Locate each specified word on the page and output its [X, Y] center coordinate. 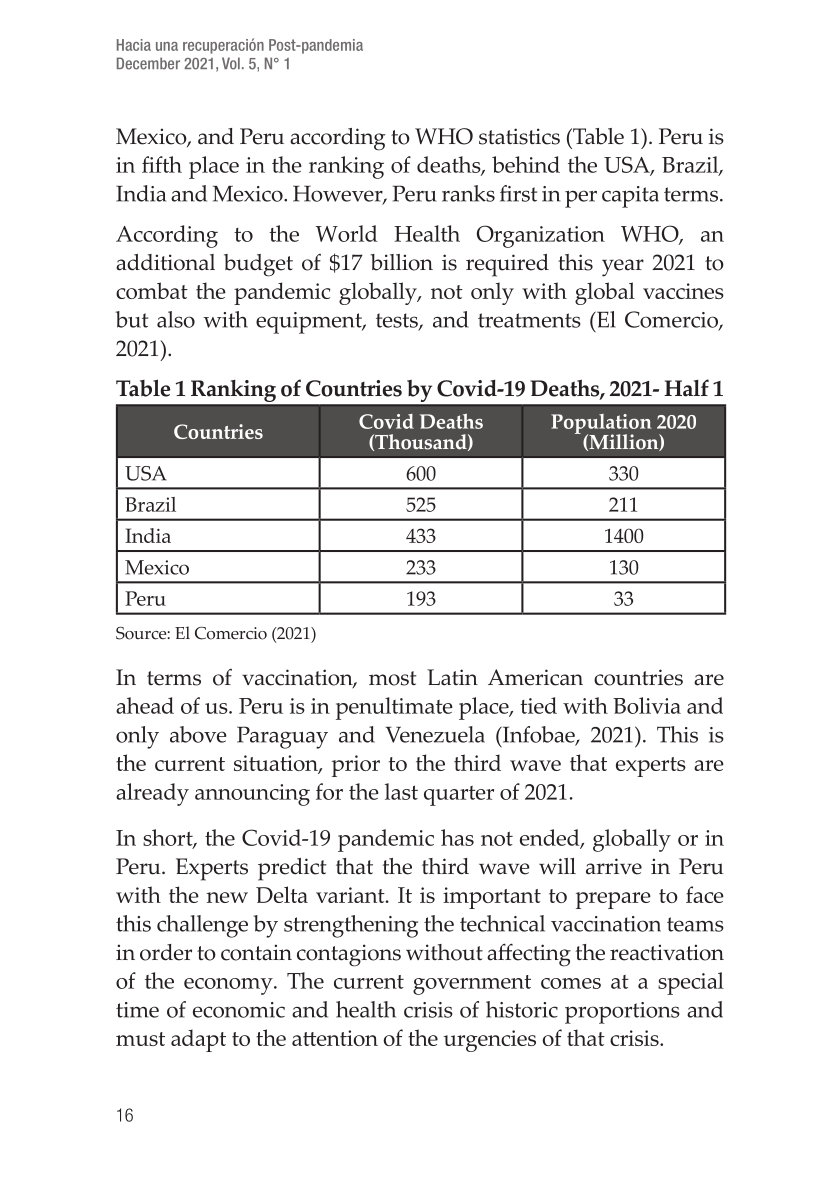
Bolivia [647, 705]
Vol [231, 63]
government [472, 985]
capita [630, 197]
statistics [519, 136]
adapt [198, 1040]
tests [398, 321]
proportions [622, 1013]
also [176, 319]
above [198, 734]
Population [601, 425]
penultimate [394, 708]
